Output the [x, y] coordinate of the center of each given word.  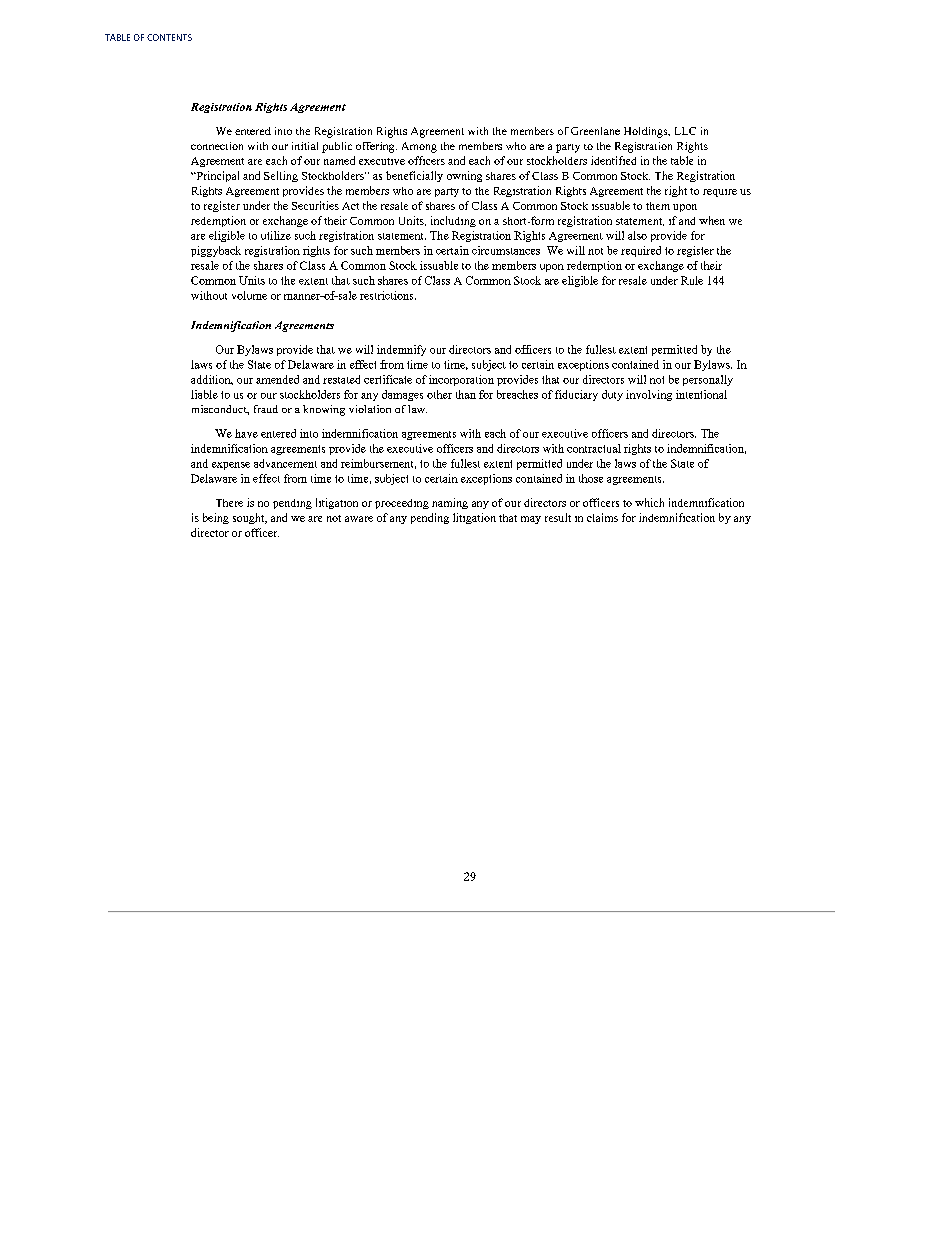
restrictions [388, 295]
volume [249, 295]
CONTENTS [169, 37]
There [229, 503]
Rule [692, 280]
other [439, 394]
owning [464, 176]
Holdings [647, 132]
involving [649, 395]
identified [613, 160]
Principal [216, 176]
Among [419, 147]
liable [204, 394]
